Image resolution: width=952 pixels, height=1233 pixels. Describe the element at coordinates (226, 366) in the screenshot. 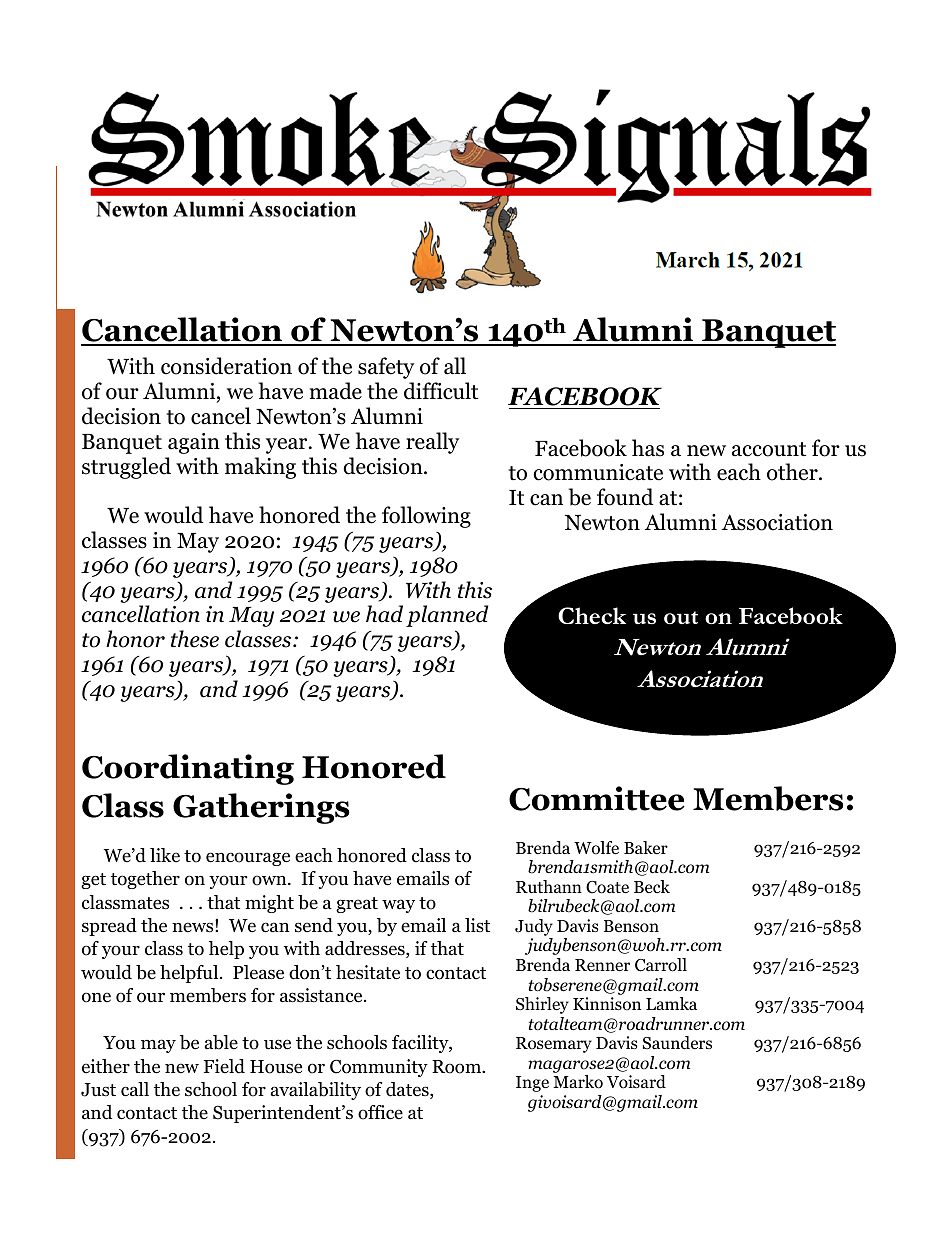

I see `consideration` at that location.
